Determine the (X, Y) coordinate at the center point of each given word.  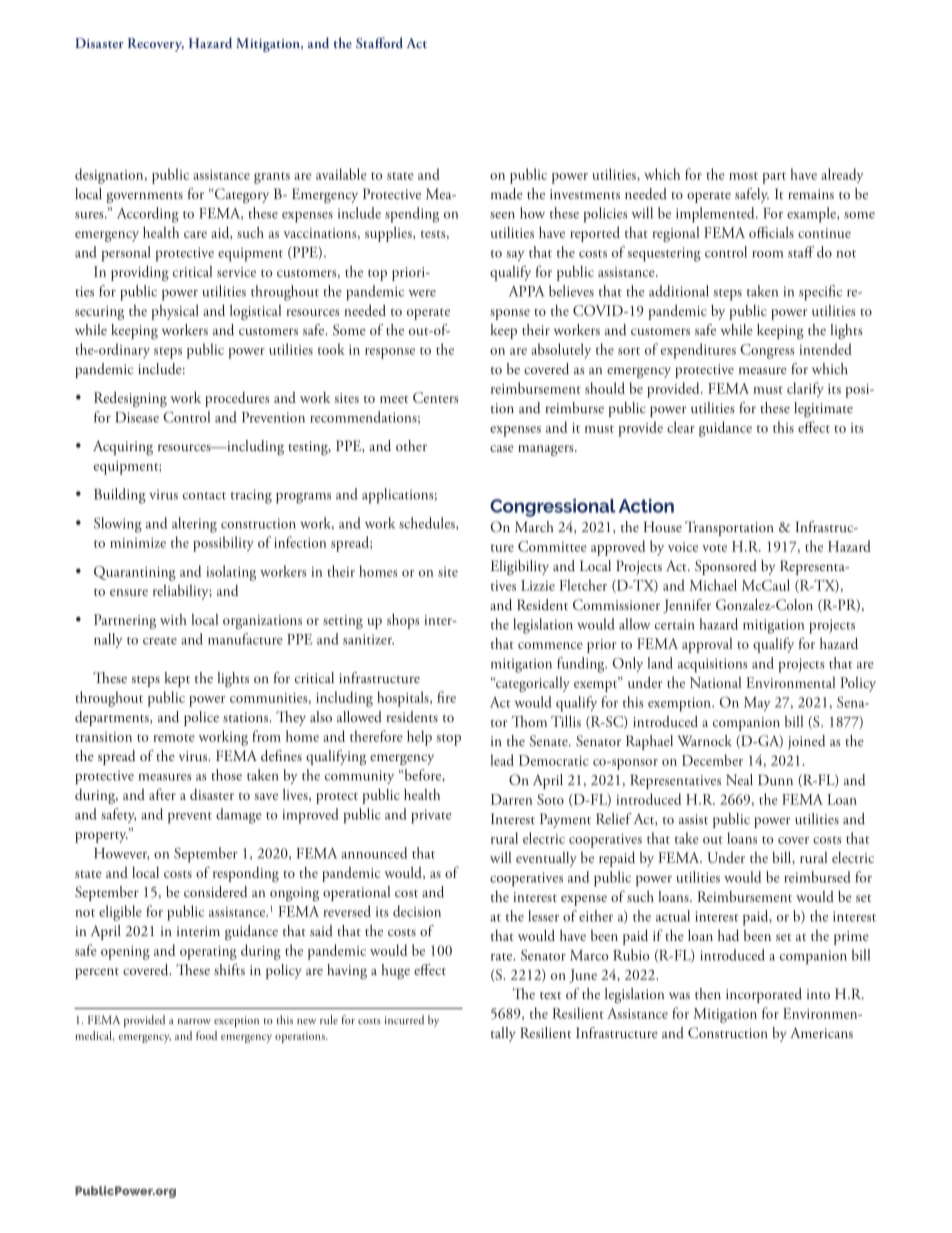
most (743, 176)
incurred (404, 1019)
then (708, 993)
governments (144, 197)
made (507, 194)
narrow (194, 1021)
